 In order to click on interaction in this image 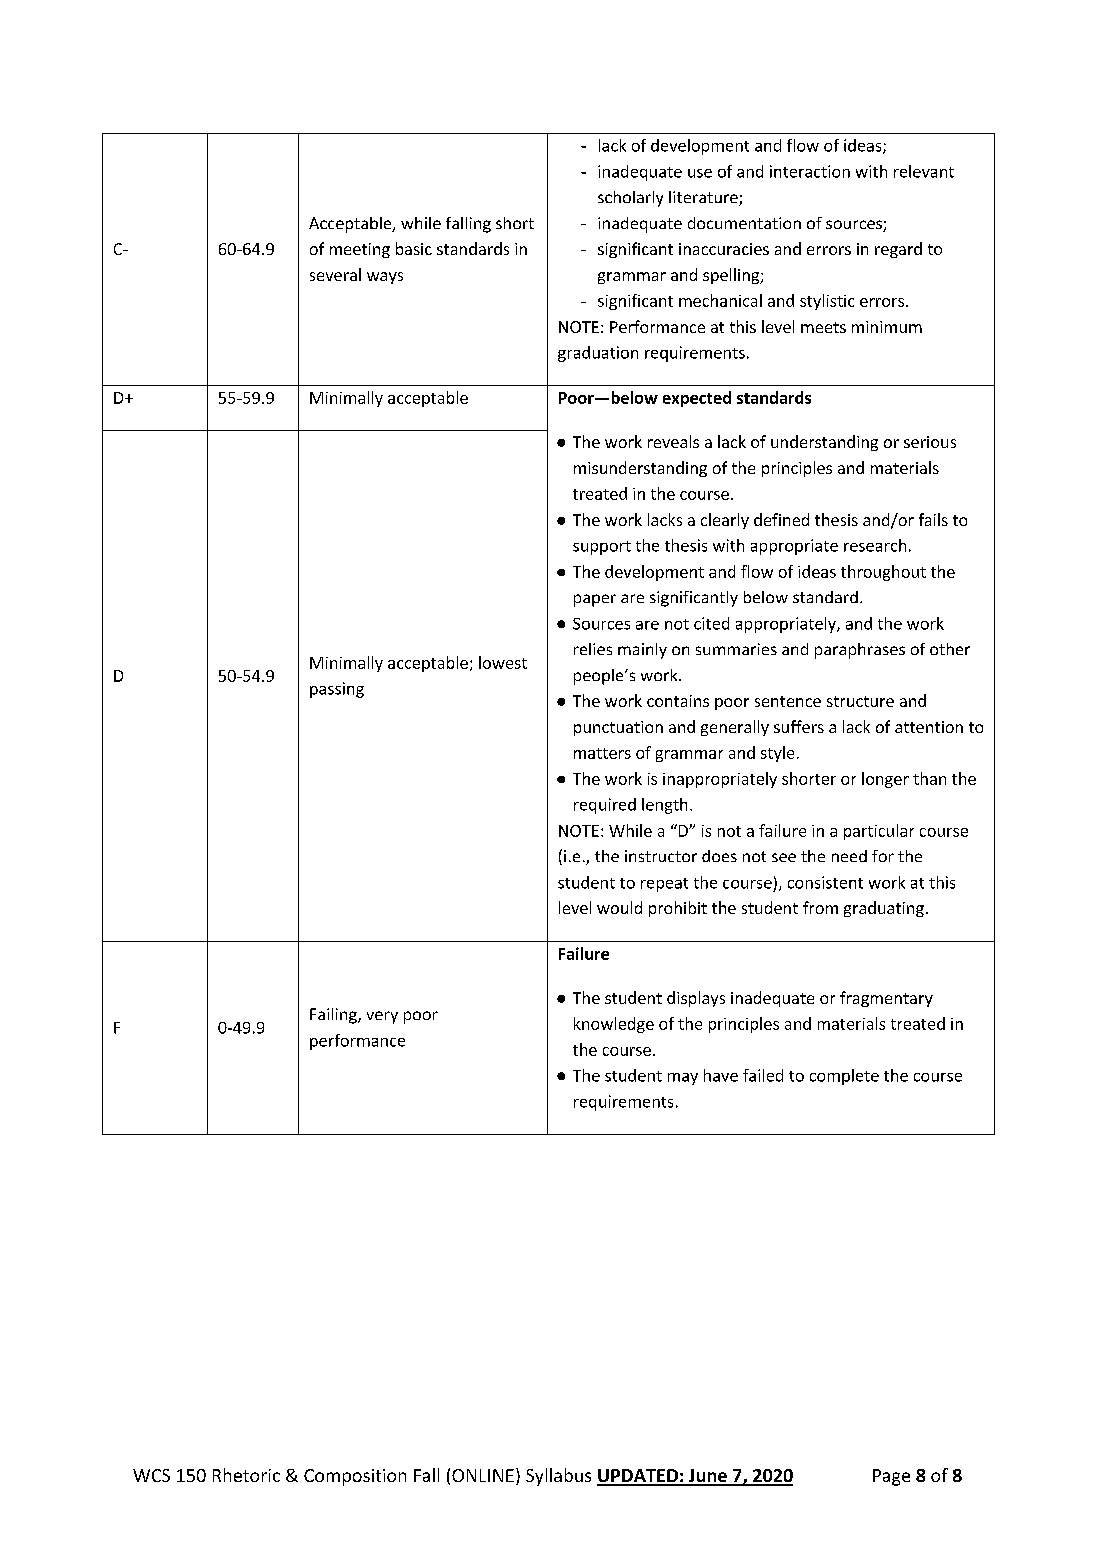, I will do `click(810, 171)`.
